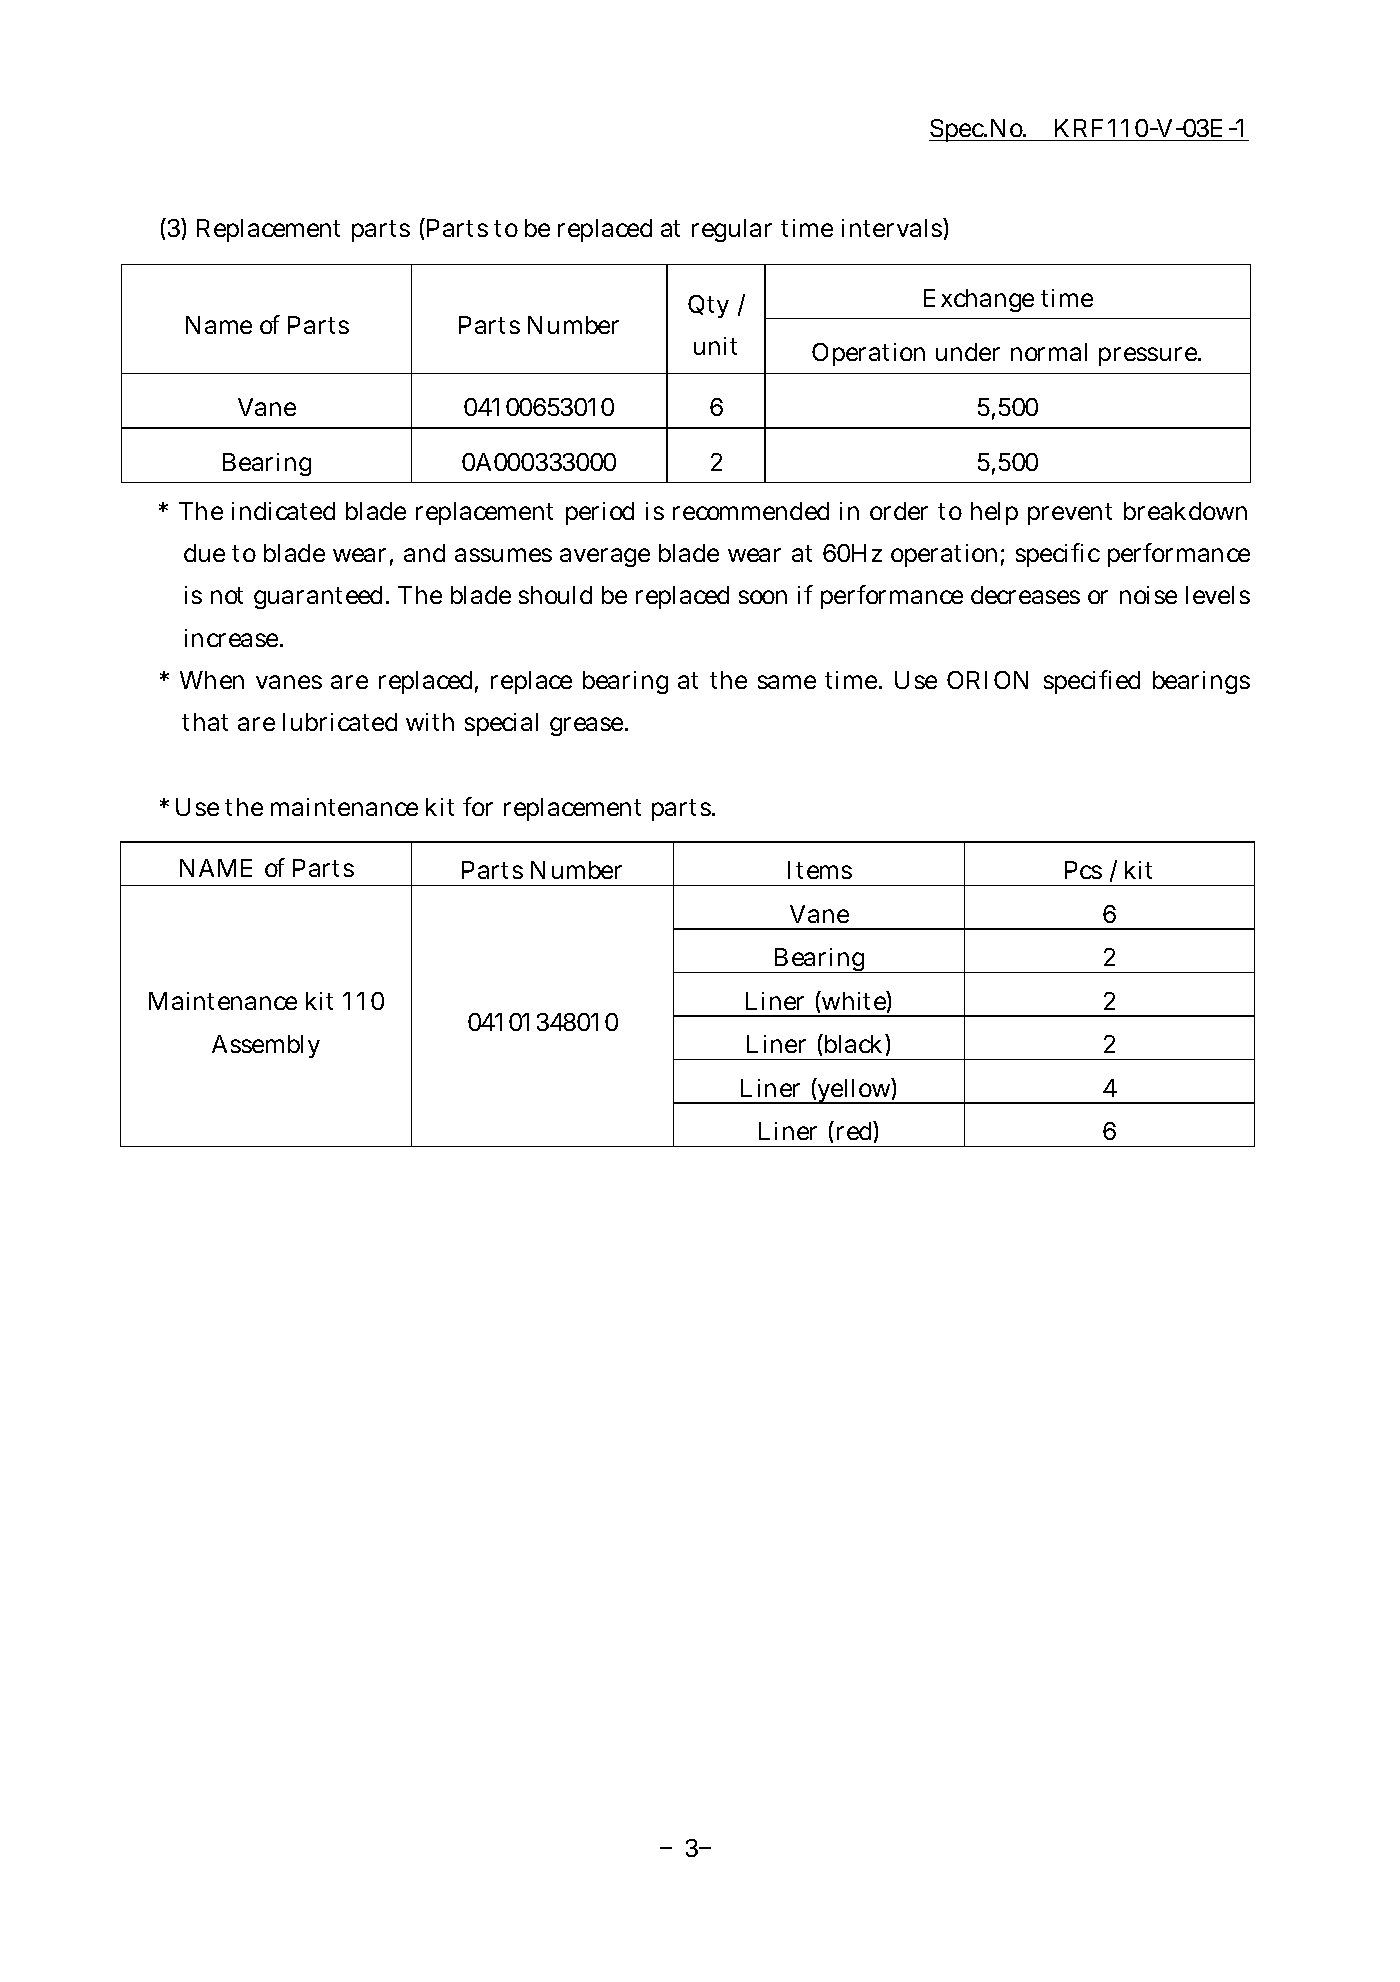  I want to click on Exchange, so click(979, 300).
